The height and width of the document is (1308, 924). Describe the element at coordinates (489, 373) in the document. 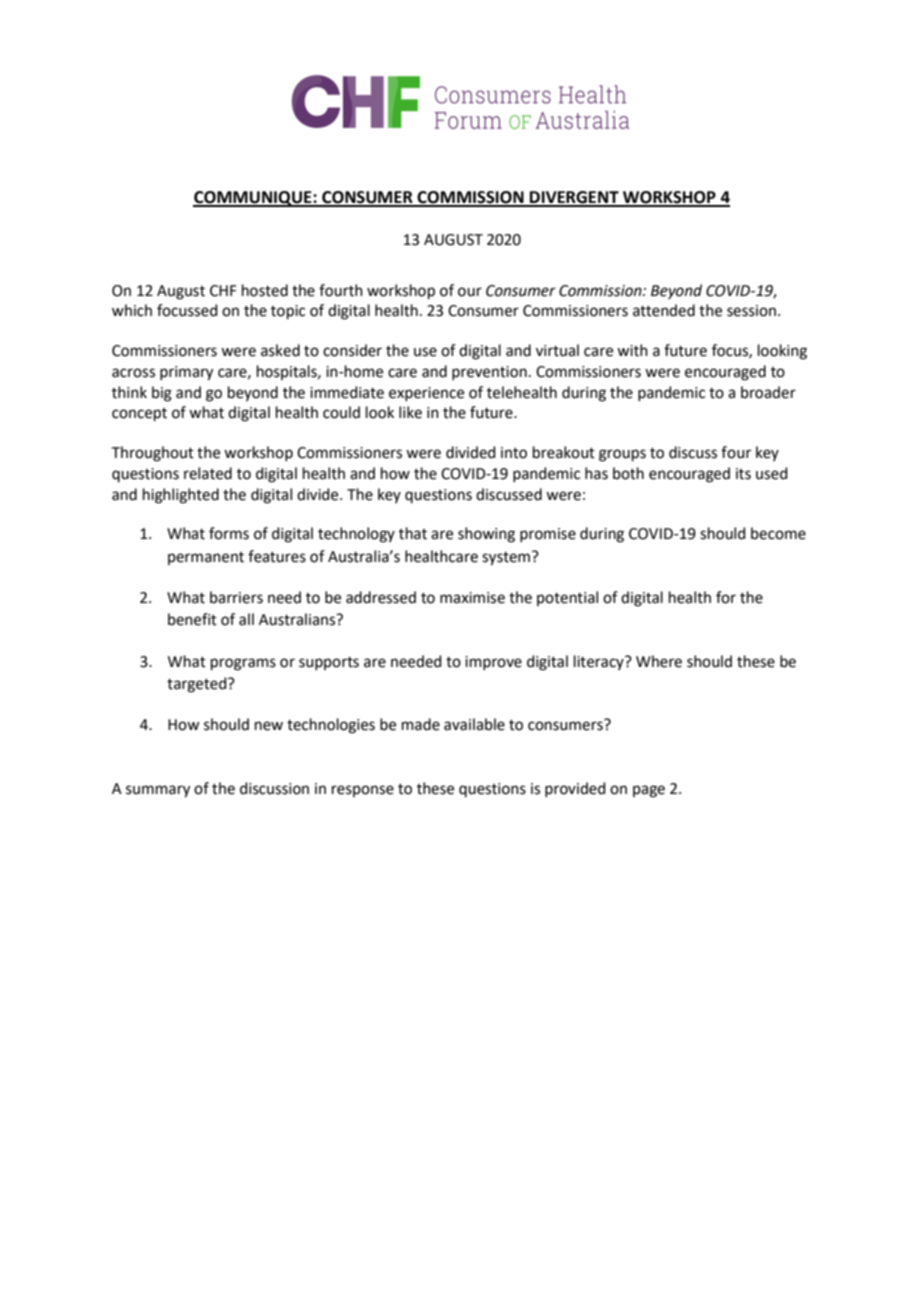

I see `prevention` at that location.
